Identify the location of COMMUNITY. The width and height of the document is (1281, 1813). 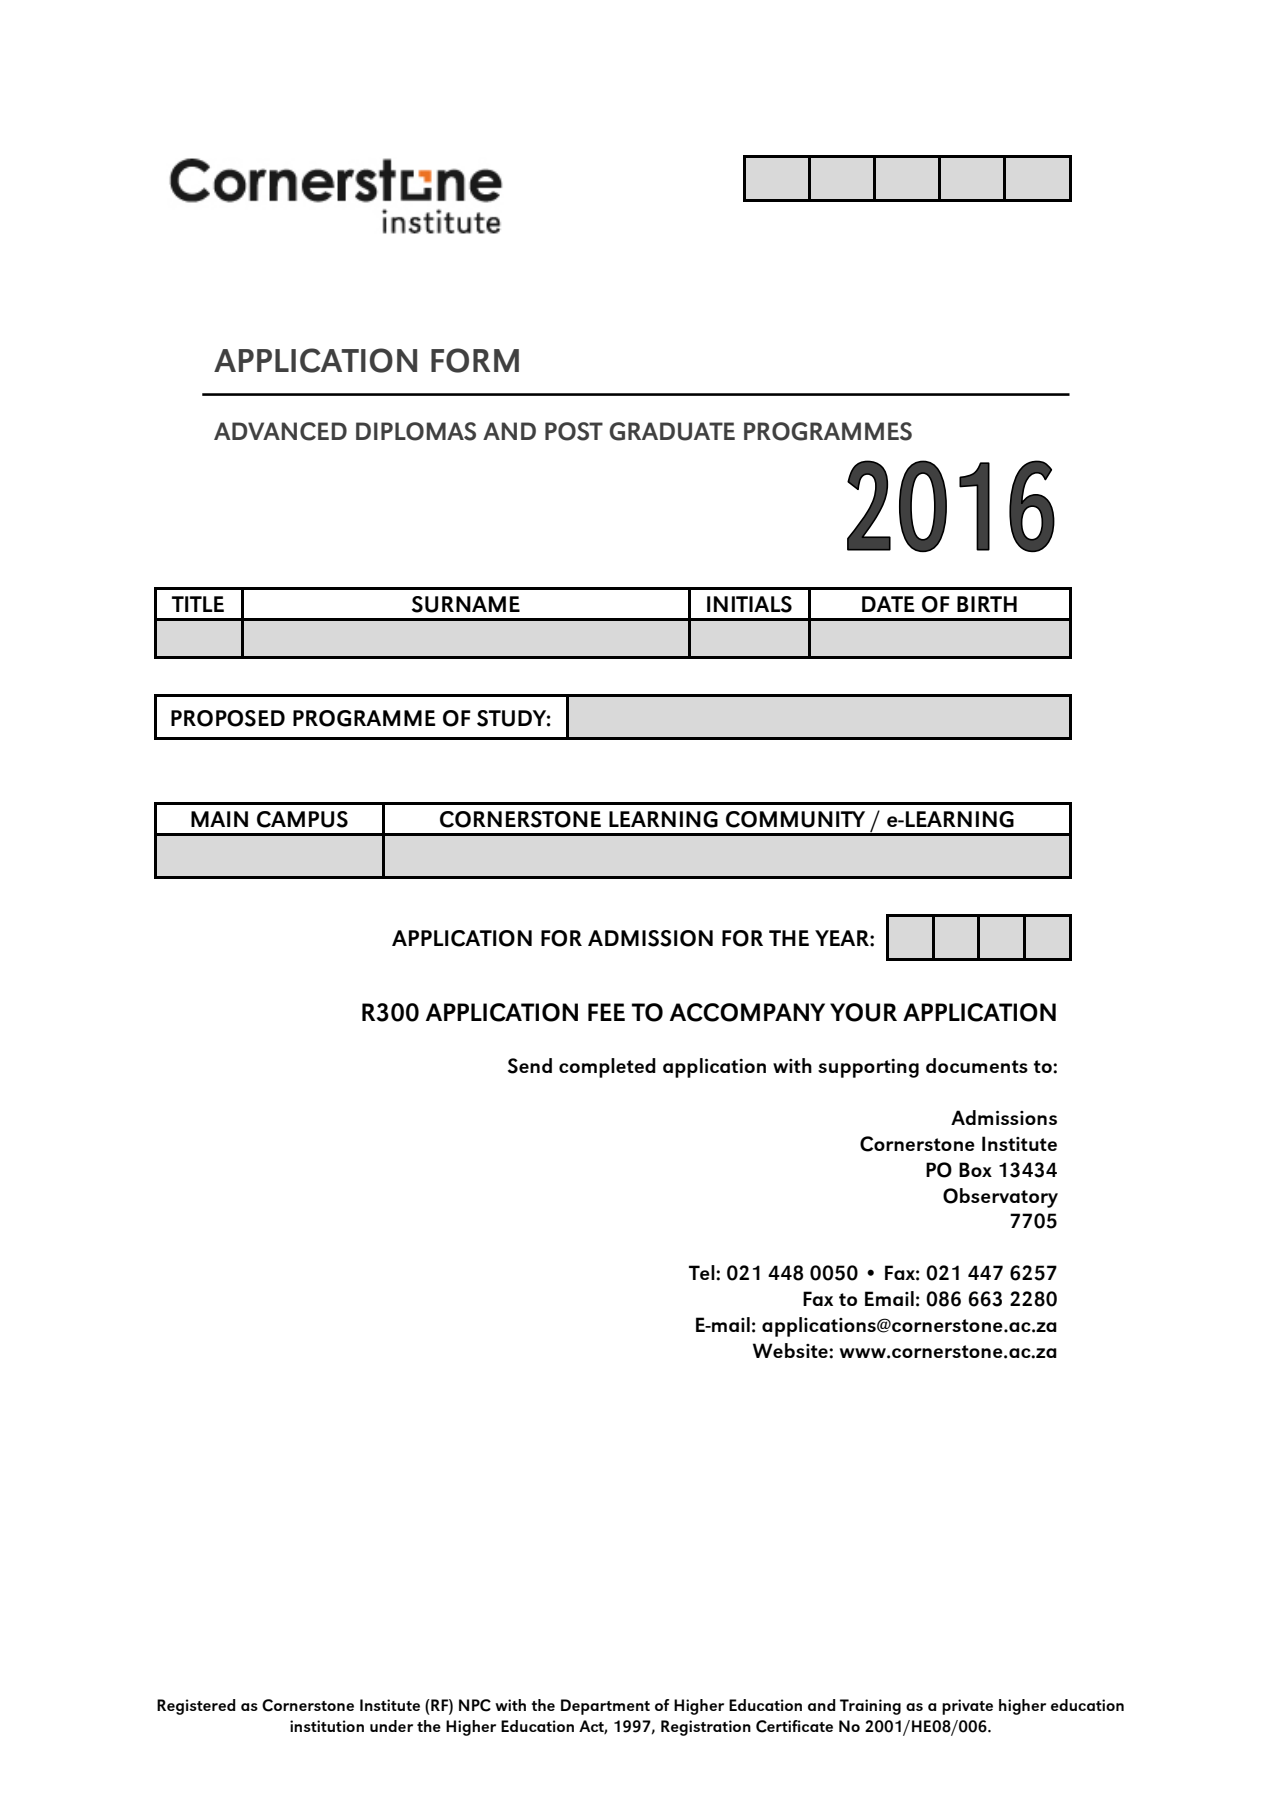
(795, 819).
